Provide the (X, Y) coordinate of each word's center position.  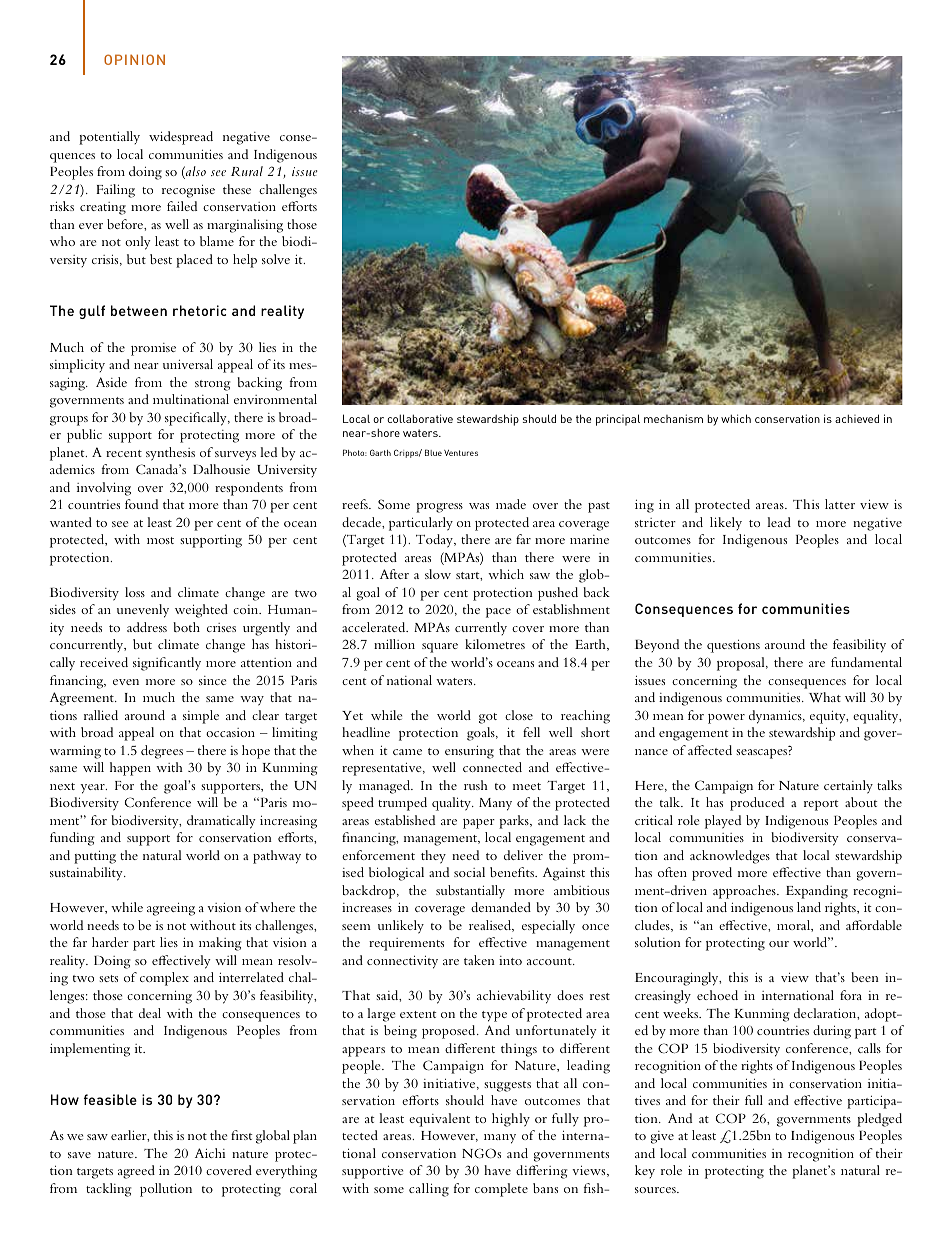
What (825, 697)
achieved (857, 418)
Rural (247, 171)
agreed (136, 1172)
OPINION (134, 59)
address (147, 627)
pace (498, 613)
